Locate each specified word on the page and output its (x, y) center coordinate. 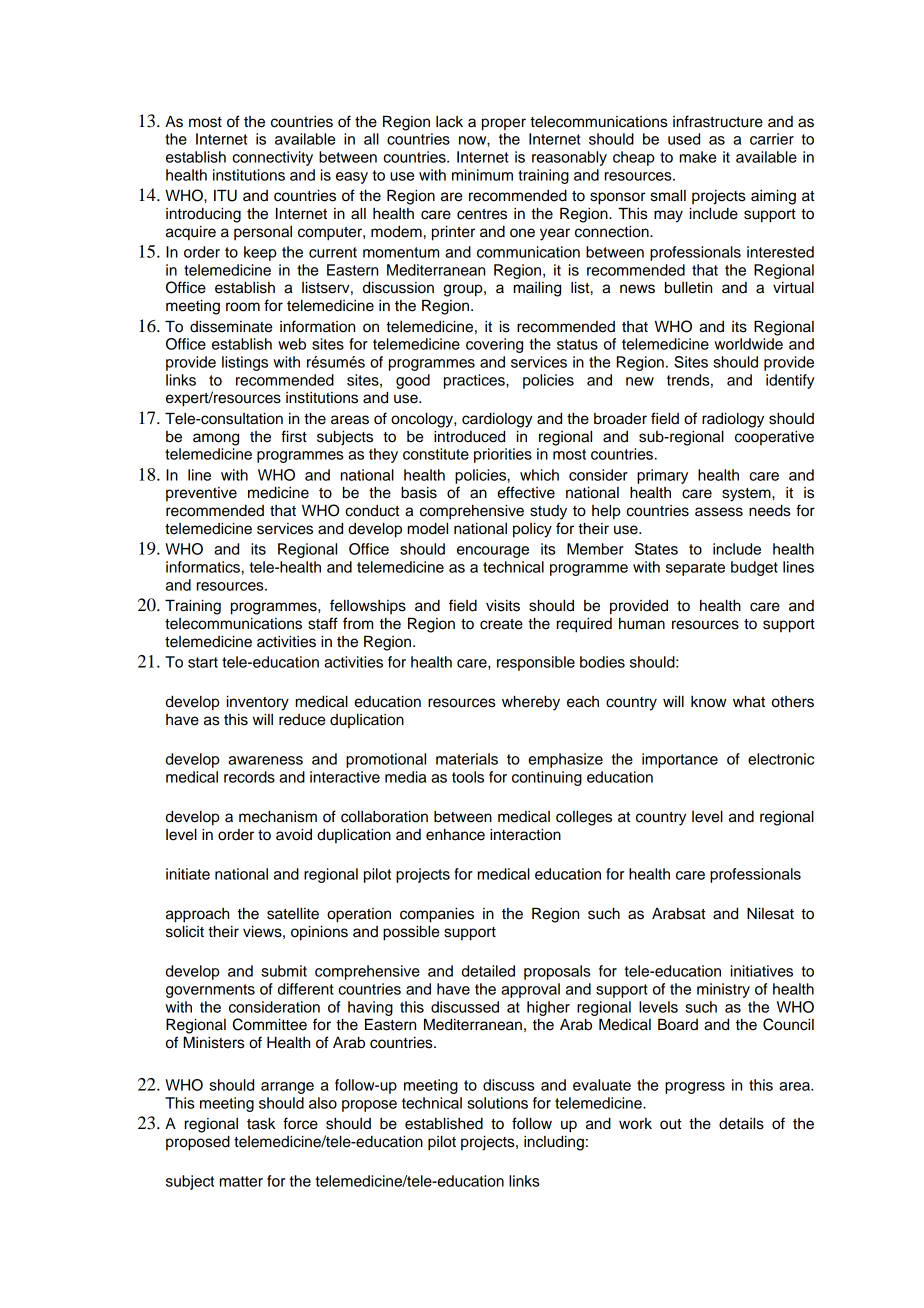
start (203, 662)
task (261, 1123)
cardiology (497, 420)
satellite (293, 913)
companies (437, 915)
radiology (733, 420)
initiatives (762, 971)
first (294, 436)
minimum (482, 175)
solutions (497, 1103)
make (698, 157)
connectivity (272, 158)
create (501, 624)
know (709, 702)
